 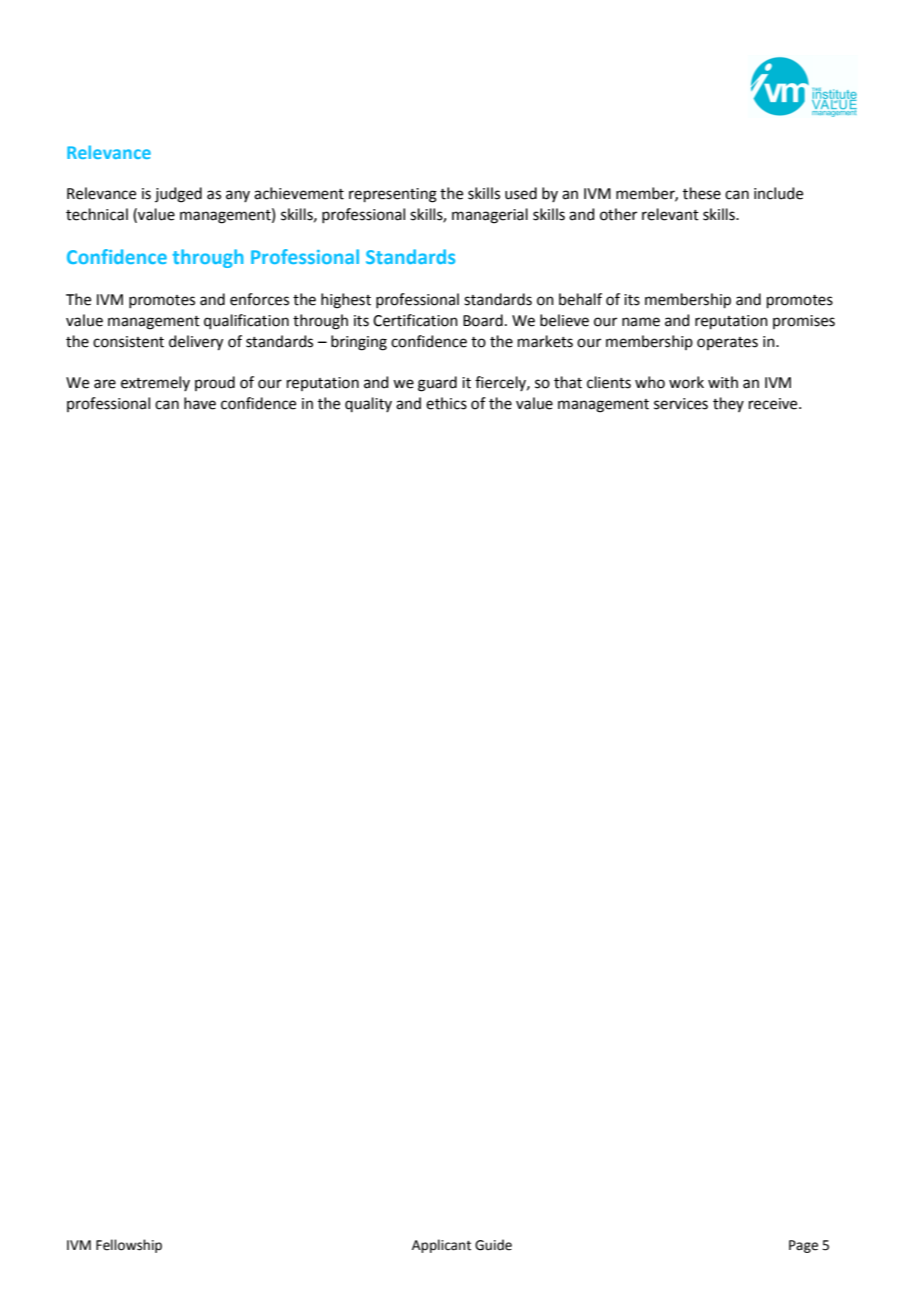 I want to click on services, so click(x=681, y=404).
